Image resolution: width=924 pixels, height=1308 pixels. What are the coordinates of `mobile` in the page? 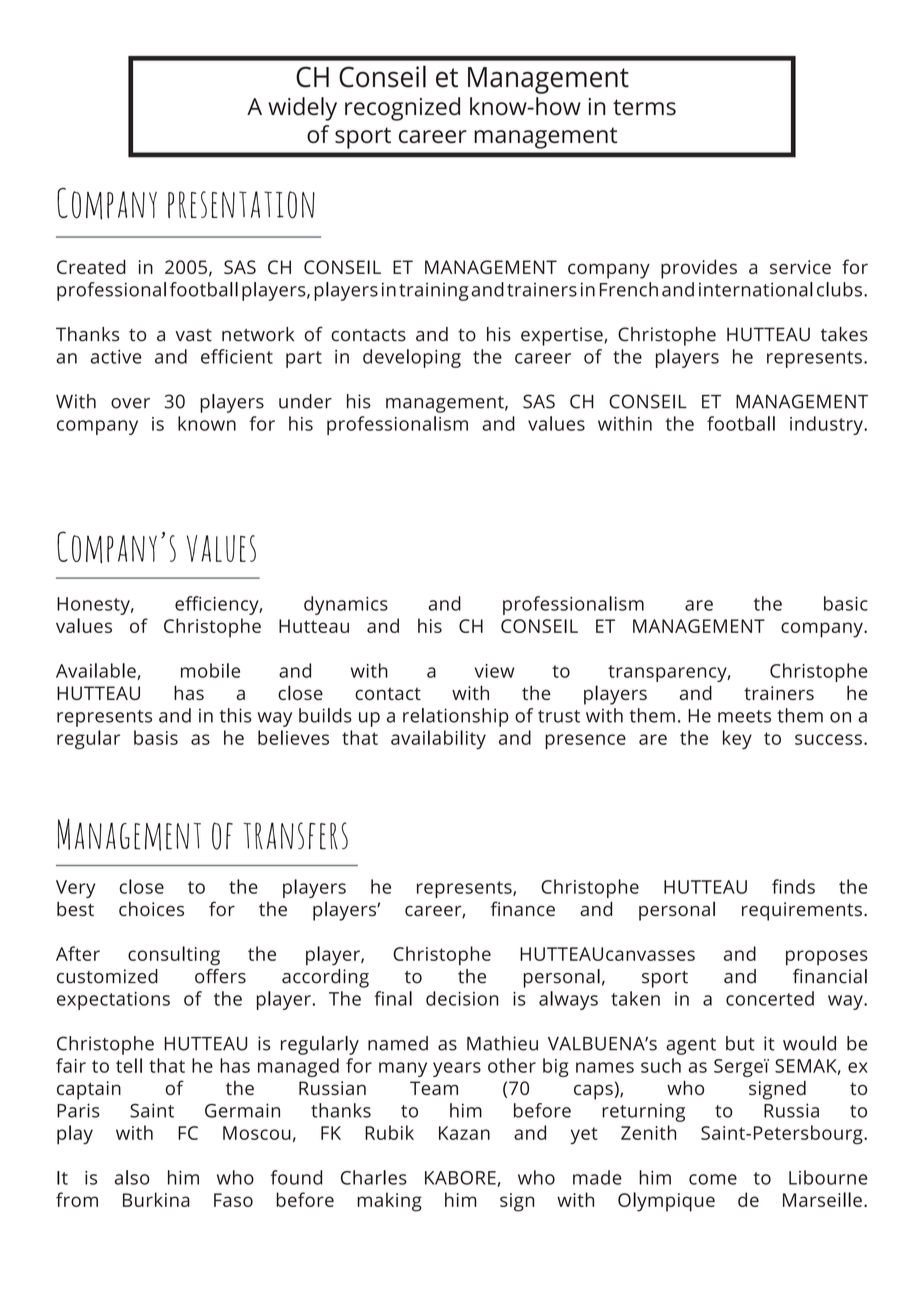 It's located at (210, 670).
